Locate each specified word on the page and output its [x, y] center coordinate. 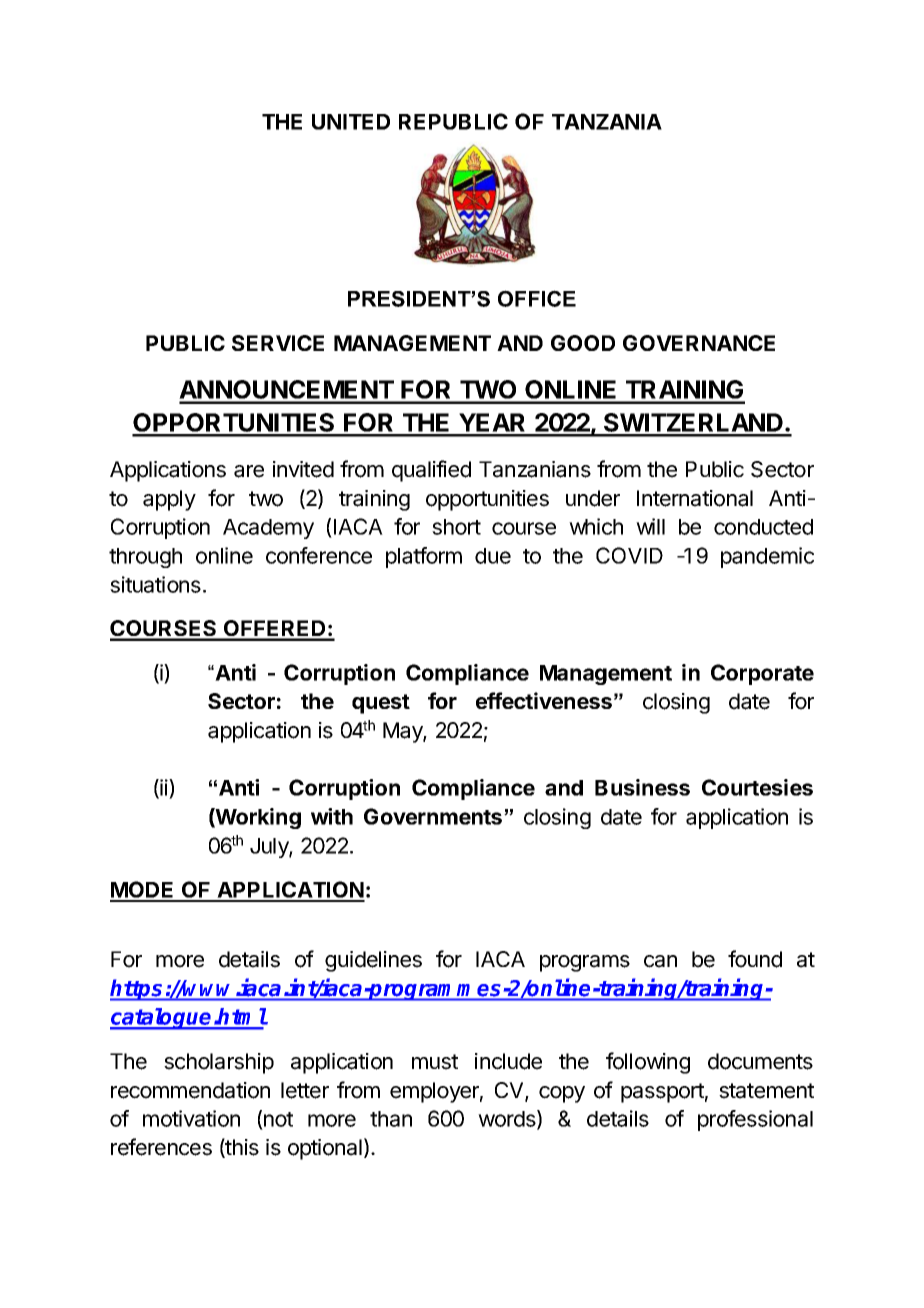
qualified [431, 471]
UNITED [351, 122]
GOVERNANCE [699, 343]
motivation [191, 1118]
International [695, 498]
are [249, 471]
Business [642, 787]
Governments [434, 816]
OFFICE [537, 298]
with [332, 816]
